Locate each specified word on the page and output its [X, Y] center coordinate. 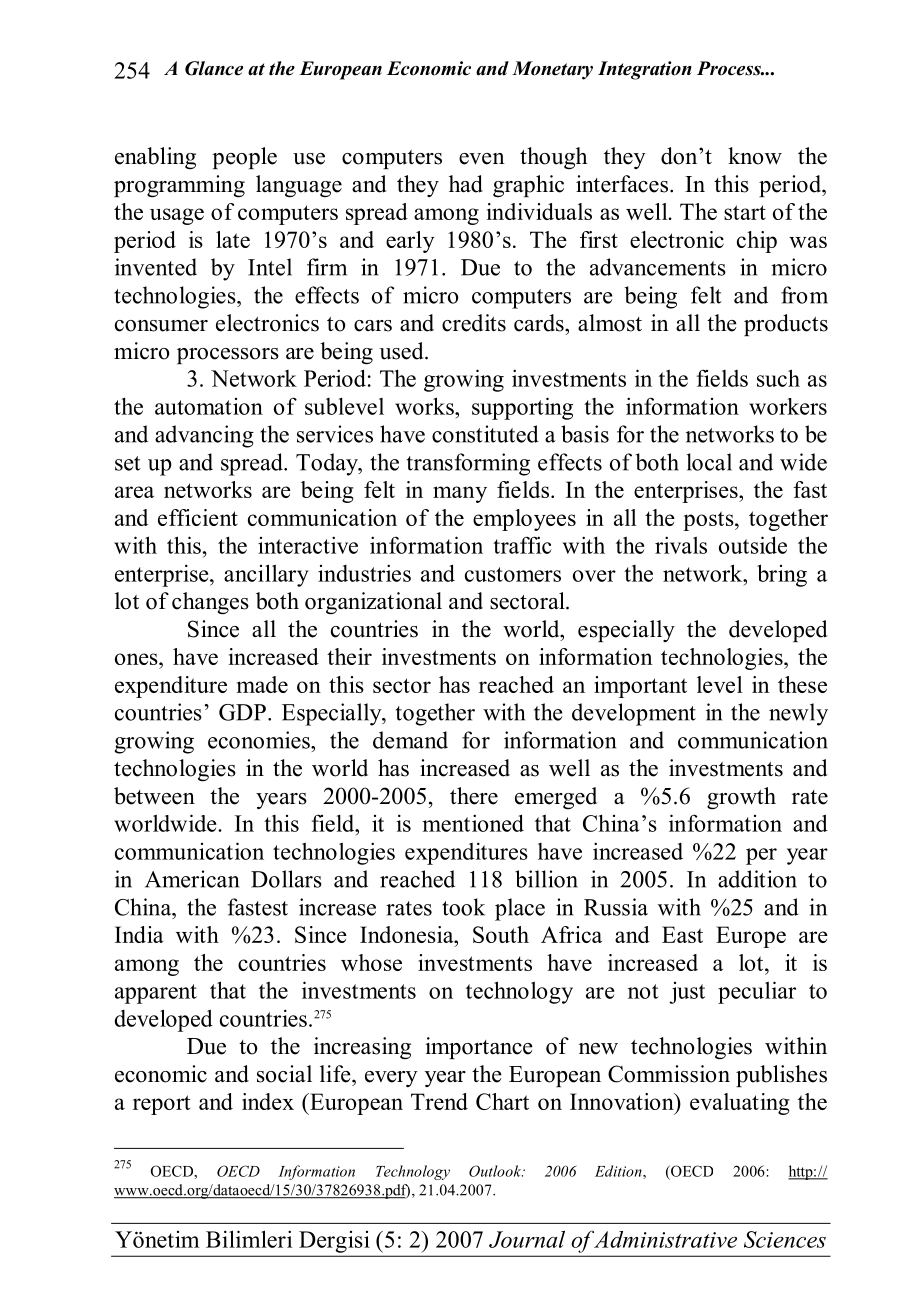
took [463, 907]
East [682, 934]
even [482, 159]
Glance [214, 68]
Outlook [496, 1171]
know [755, 156]
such [778, 378]
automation [209, 406]
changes [210, 603]
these [802, 684]
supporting [522, 408]
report [161, 1105]
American [192, 879]
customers [513, 574]
